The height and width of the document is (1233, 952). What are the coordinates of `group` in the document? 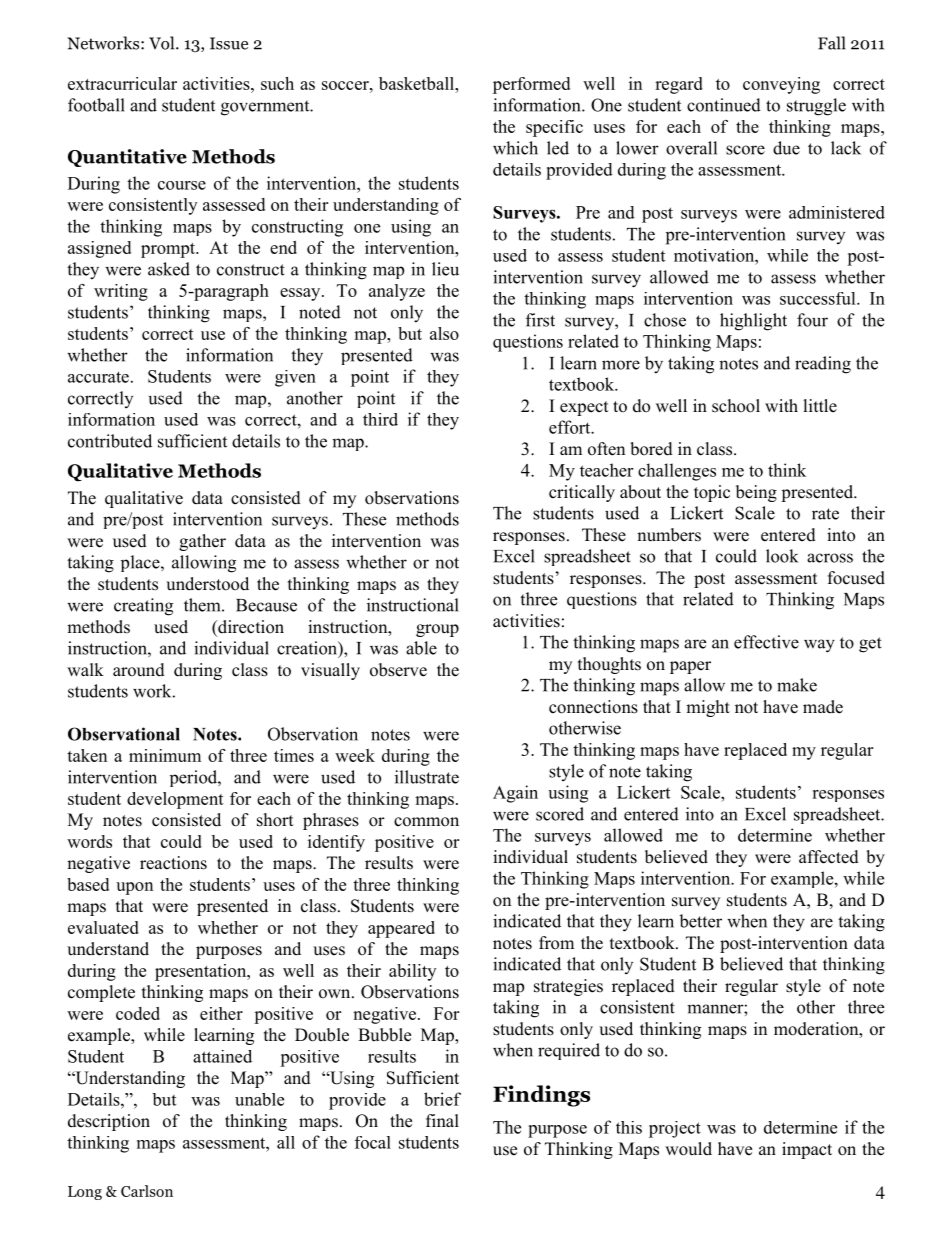 It's located at (437, 630).
